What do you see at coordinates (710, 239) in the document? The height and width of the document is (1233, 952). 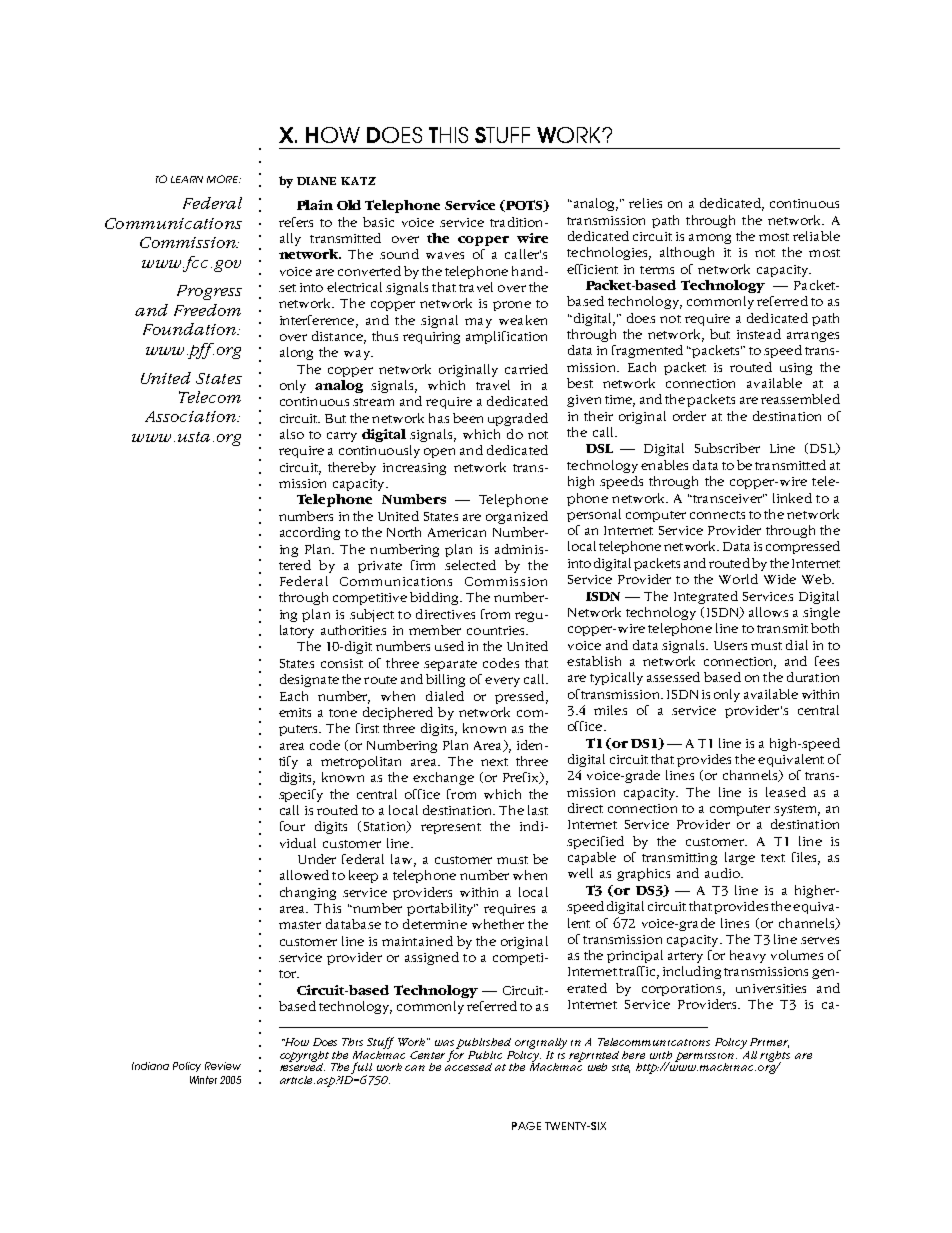 I see `among` at bounding box center [710, 239].
